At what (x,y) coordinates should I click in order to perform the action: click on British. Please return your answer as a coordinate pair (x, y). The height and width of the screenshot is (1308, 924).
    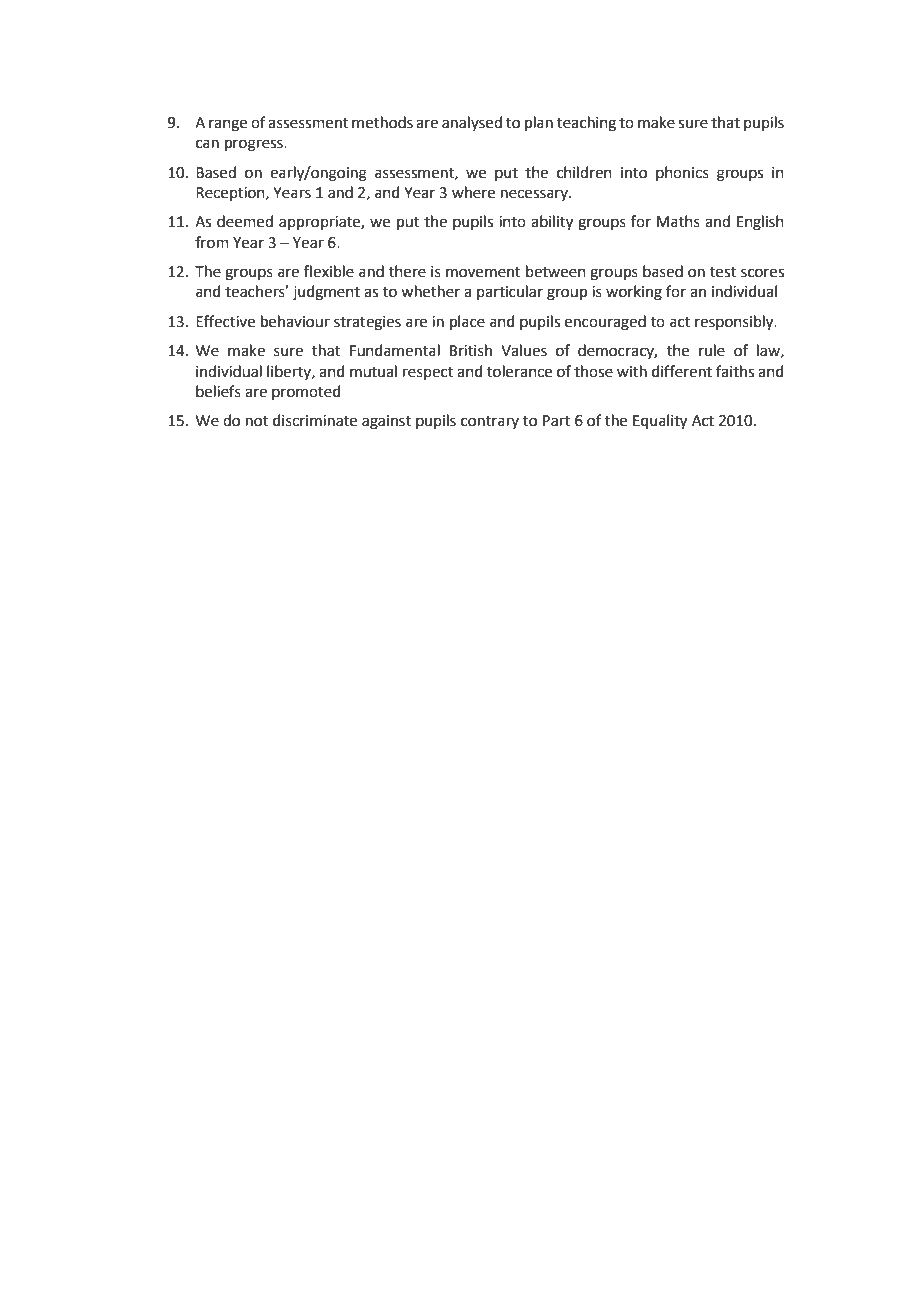
    Looking at the image, I should click on (471, 350).
